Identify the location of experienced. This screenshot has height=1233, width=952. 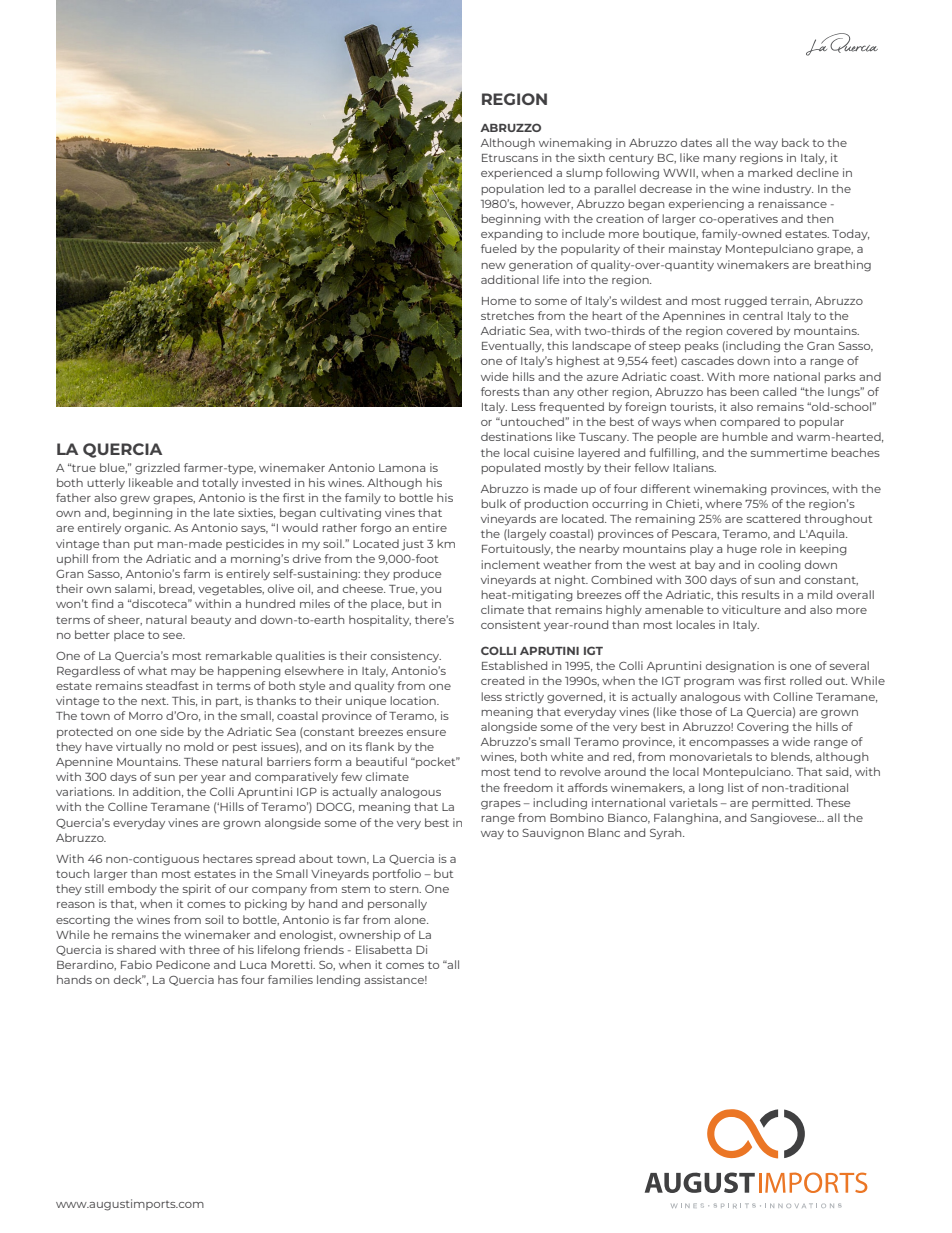
(516, 173).
